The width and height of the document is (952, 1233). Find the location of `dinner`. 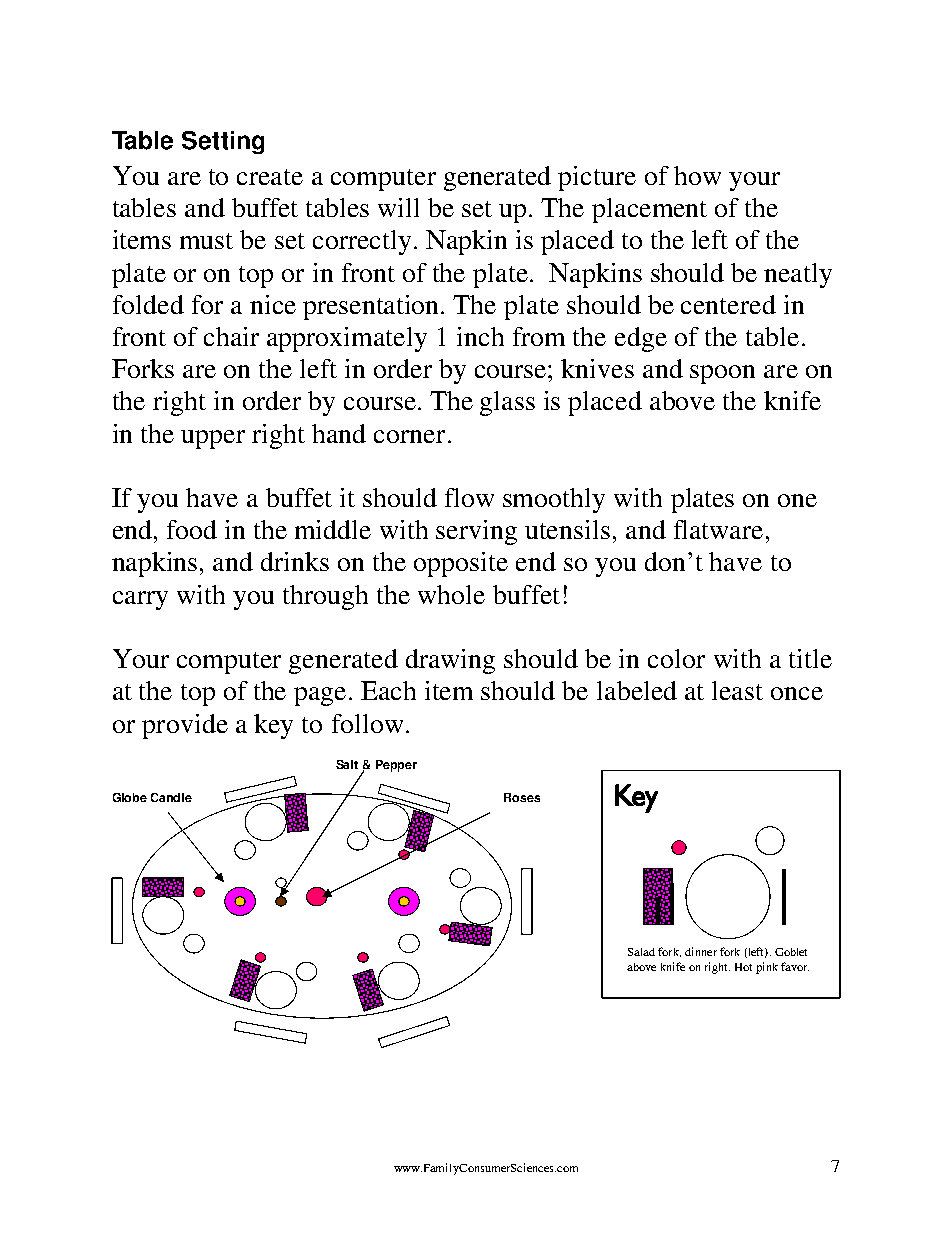

dinner is located at coordinates (701, 951).
